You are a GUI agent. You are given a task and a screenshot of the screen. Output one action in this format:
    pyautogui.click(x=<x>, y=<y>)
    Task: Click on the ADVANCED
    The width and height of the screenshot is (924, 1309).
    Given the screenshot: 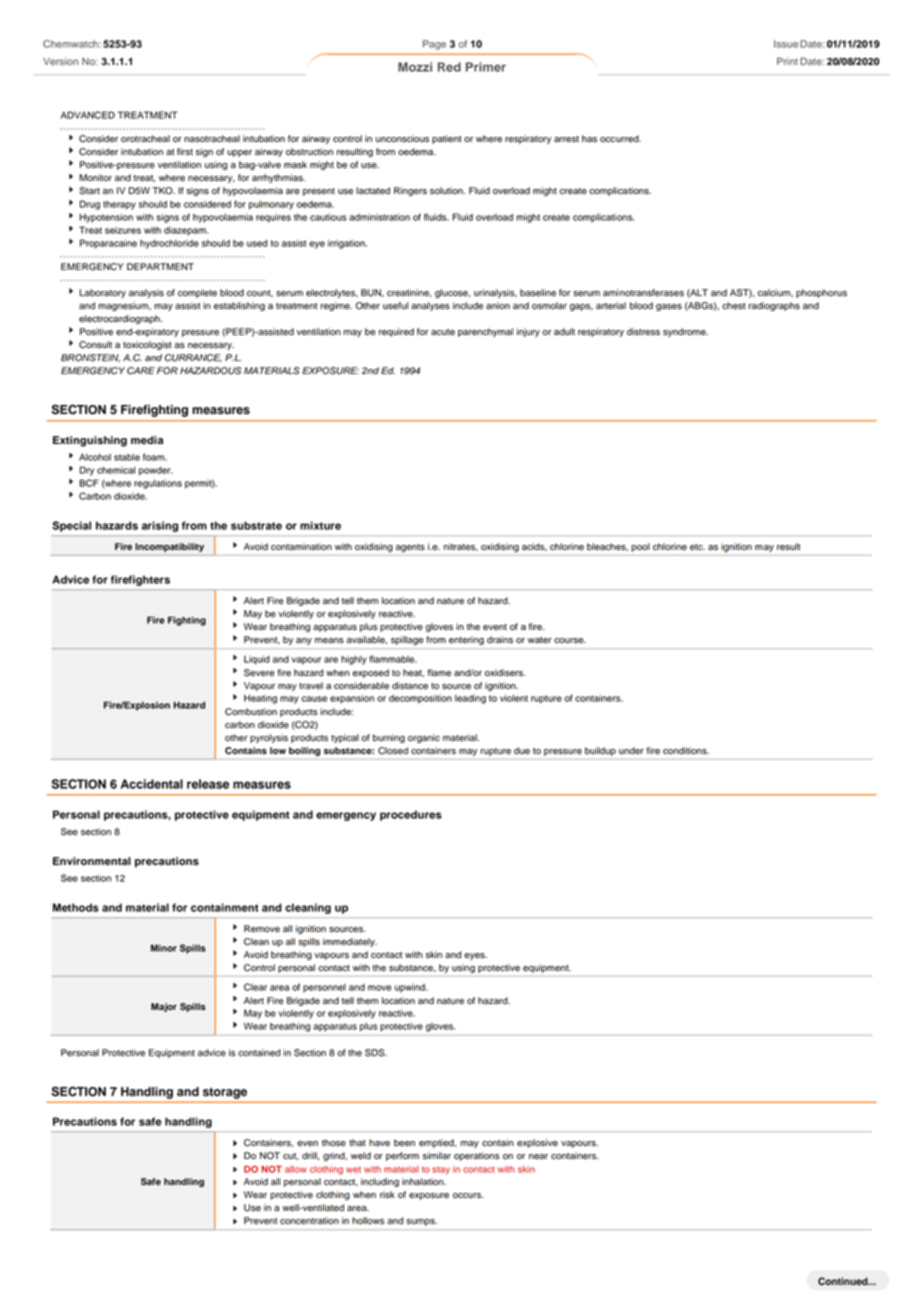 What is the action you would take?
    pyautogui.click(x=88, y=115)
